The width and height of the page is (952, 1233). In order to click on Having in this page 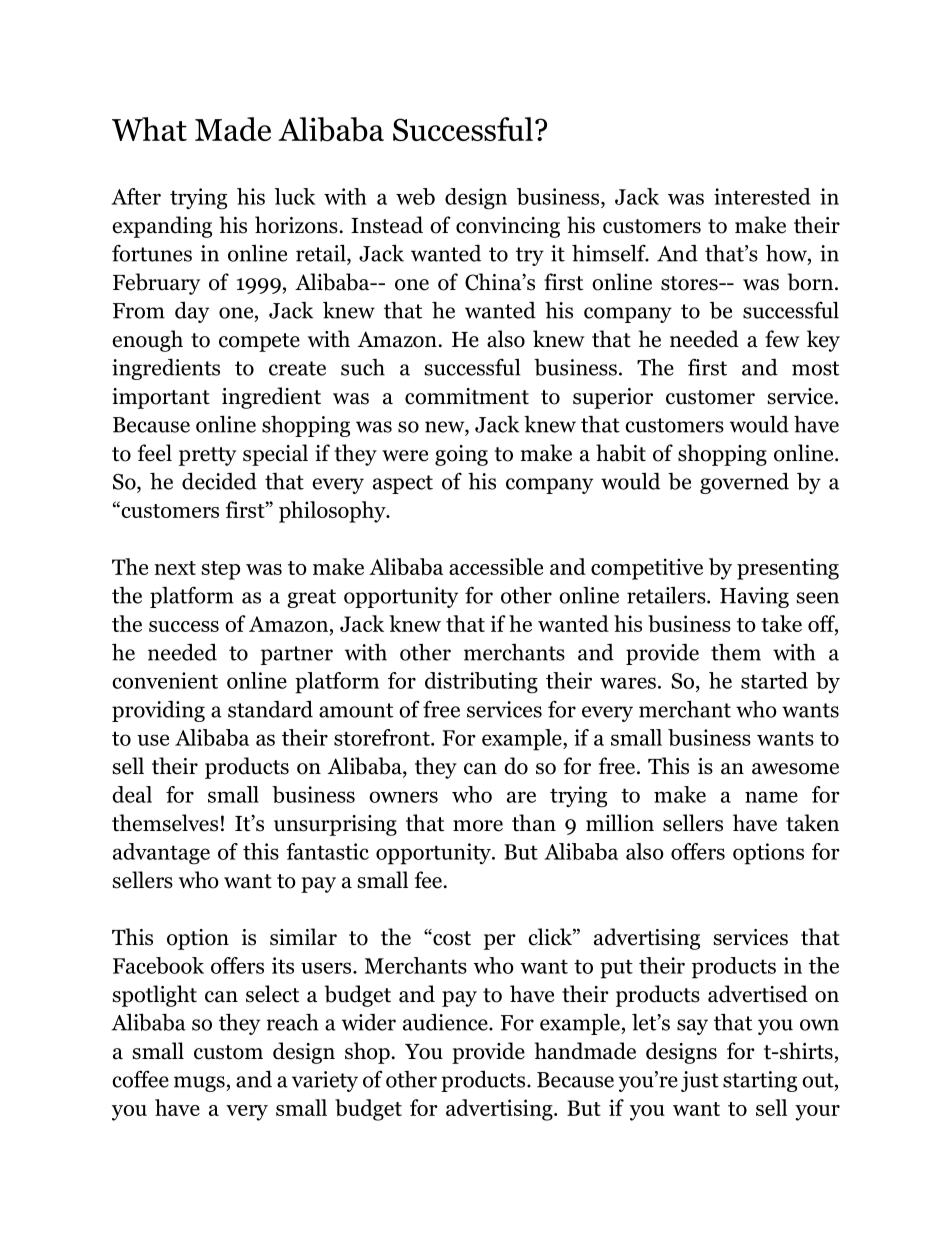, I will do `click(754, 597)`.
